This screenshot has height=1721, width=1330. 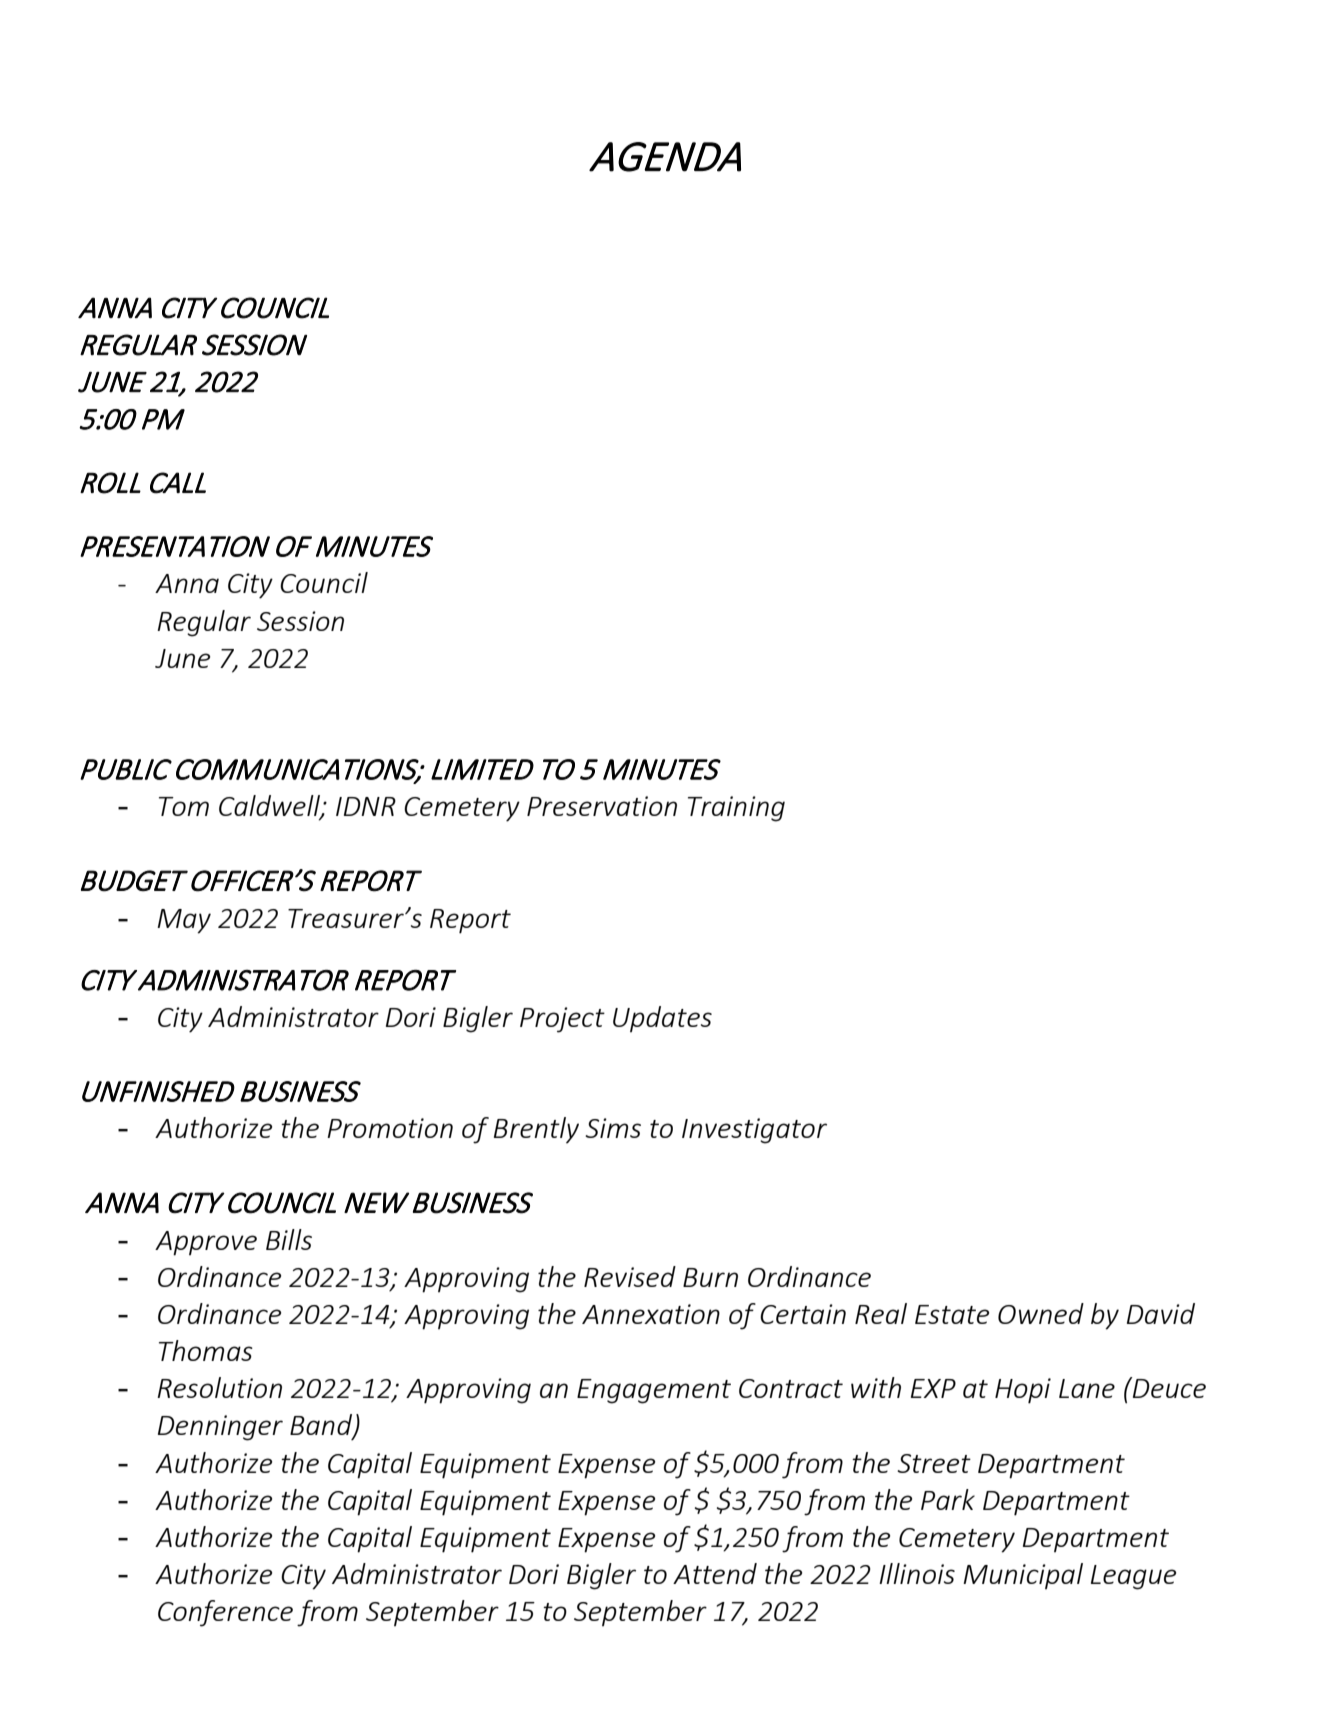 What do you see at coordinates (390, 1128) in the screenshot?
I see `Promotion` at bounding box center [390, 1128].
